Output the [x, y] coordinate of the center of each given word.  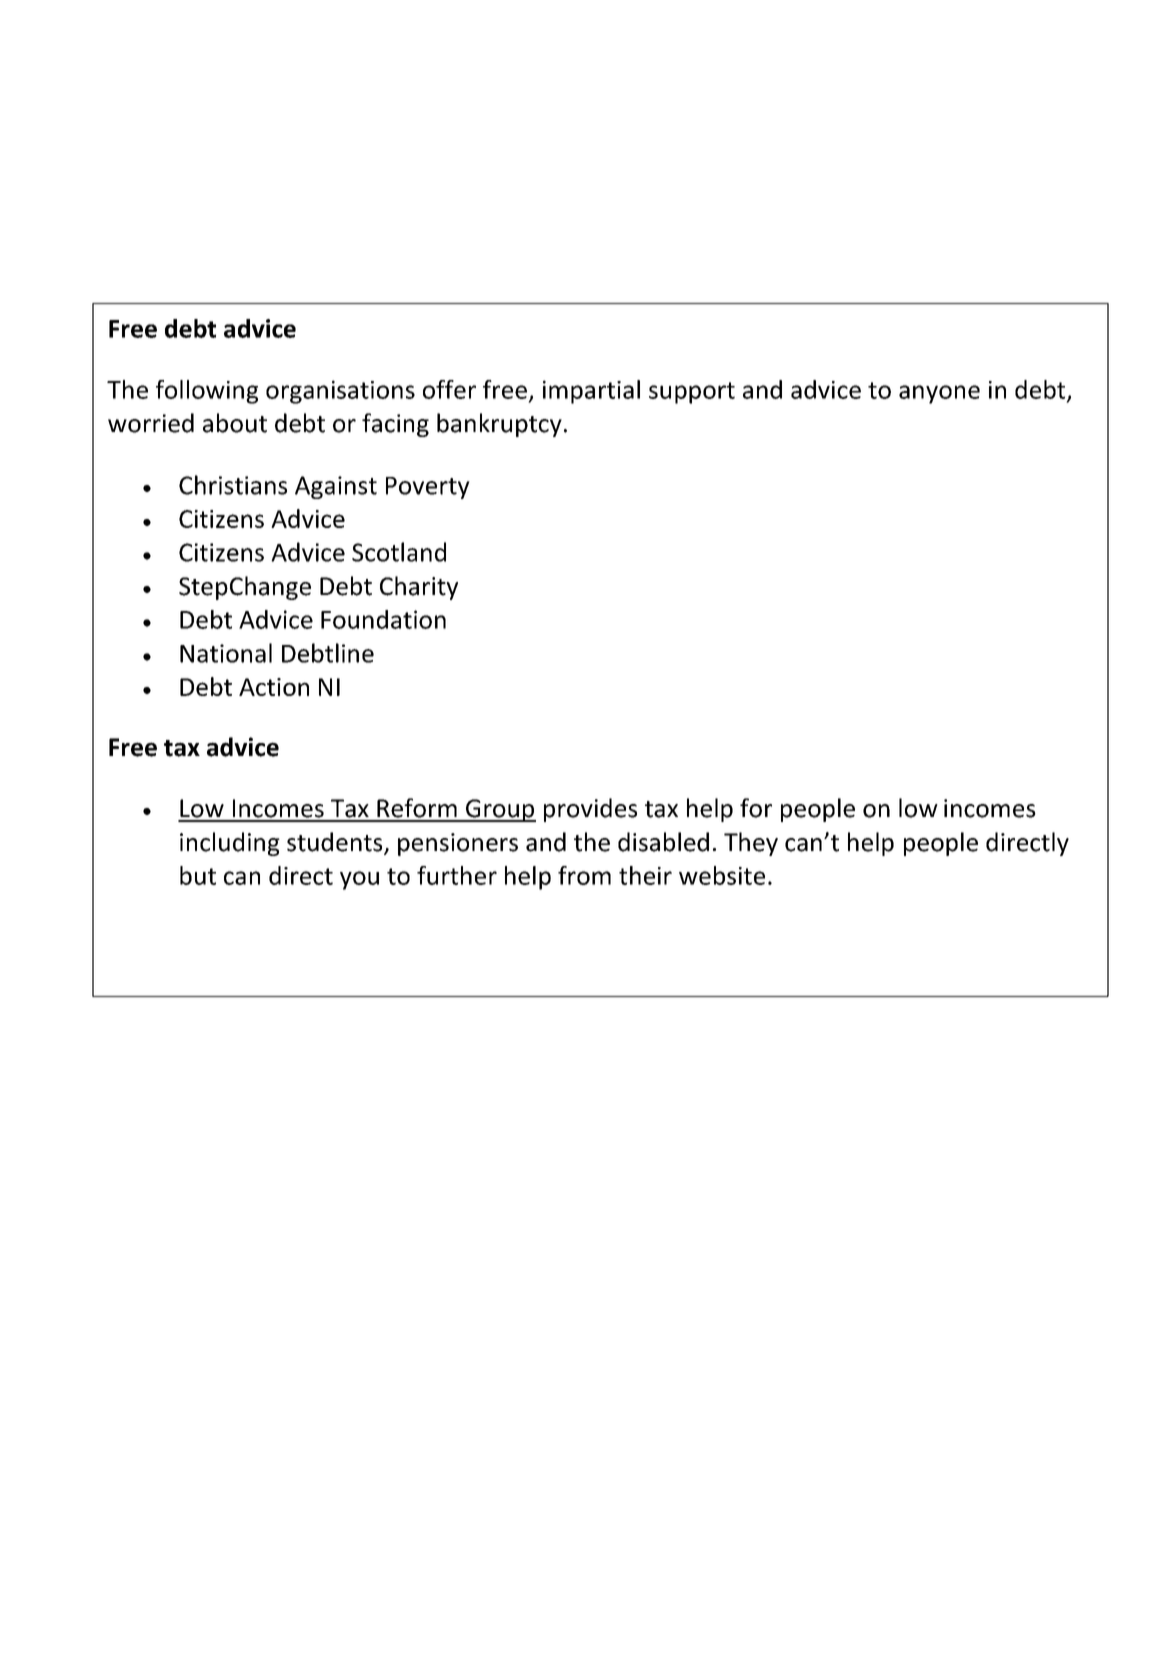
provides [590, 810]
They [751, 844]
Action [274, 687]
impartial [591, 392]
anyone [939, 394]
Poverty [428, 488]
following [207, 392]
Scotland [399, 552]
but [198, 875]
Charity [419, 588]
